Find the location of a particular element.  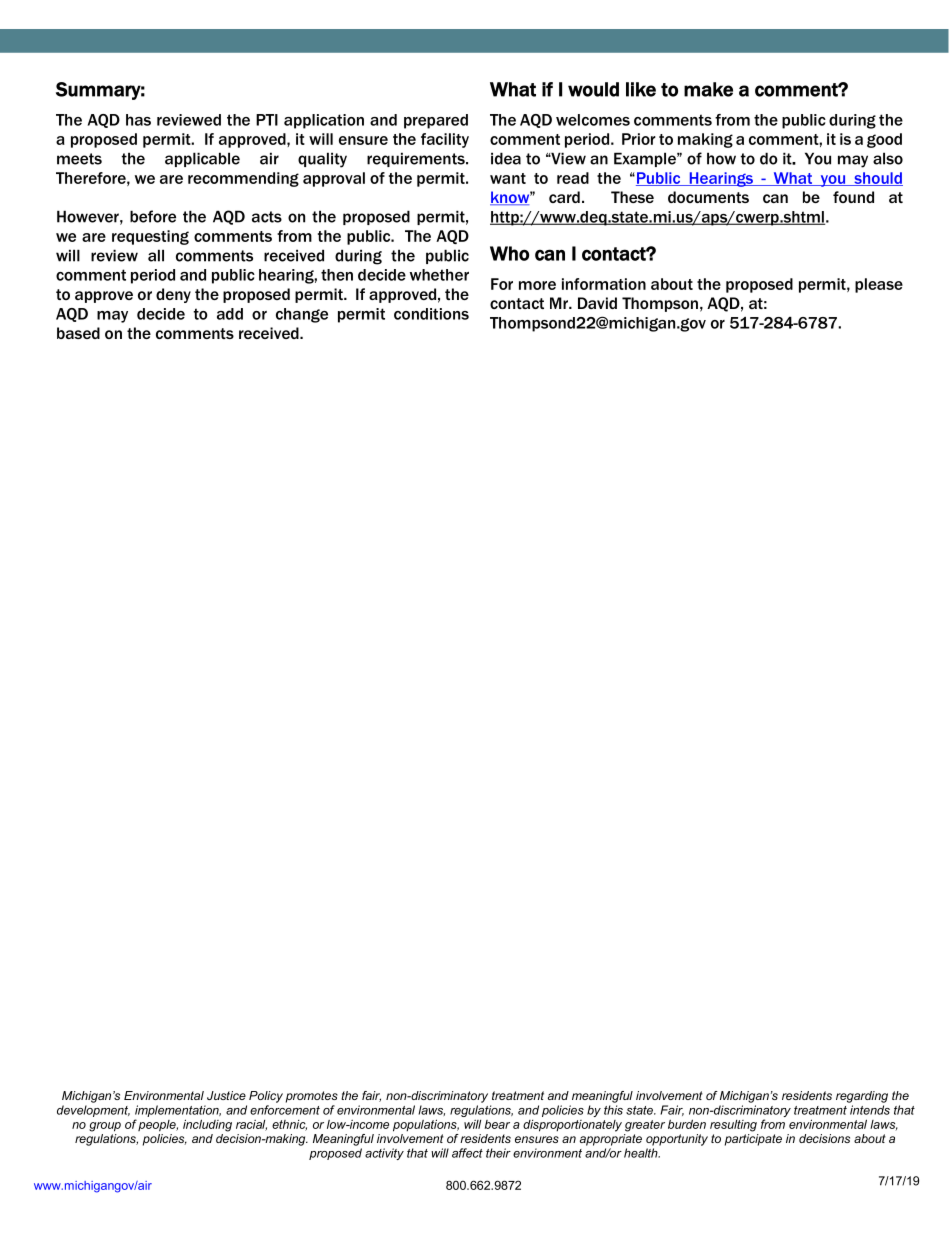

based is located at coordinates (78, 333).
